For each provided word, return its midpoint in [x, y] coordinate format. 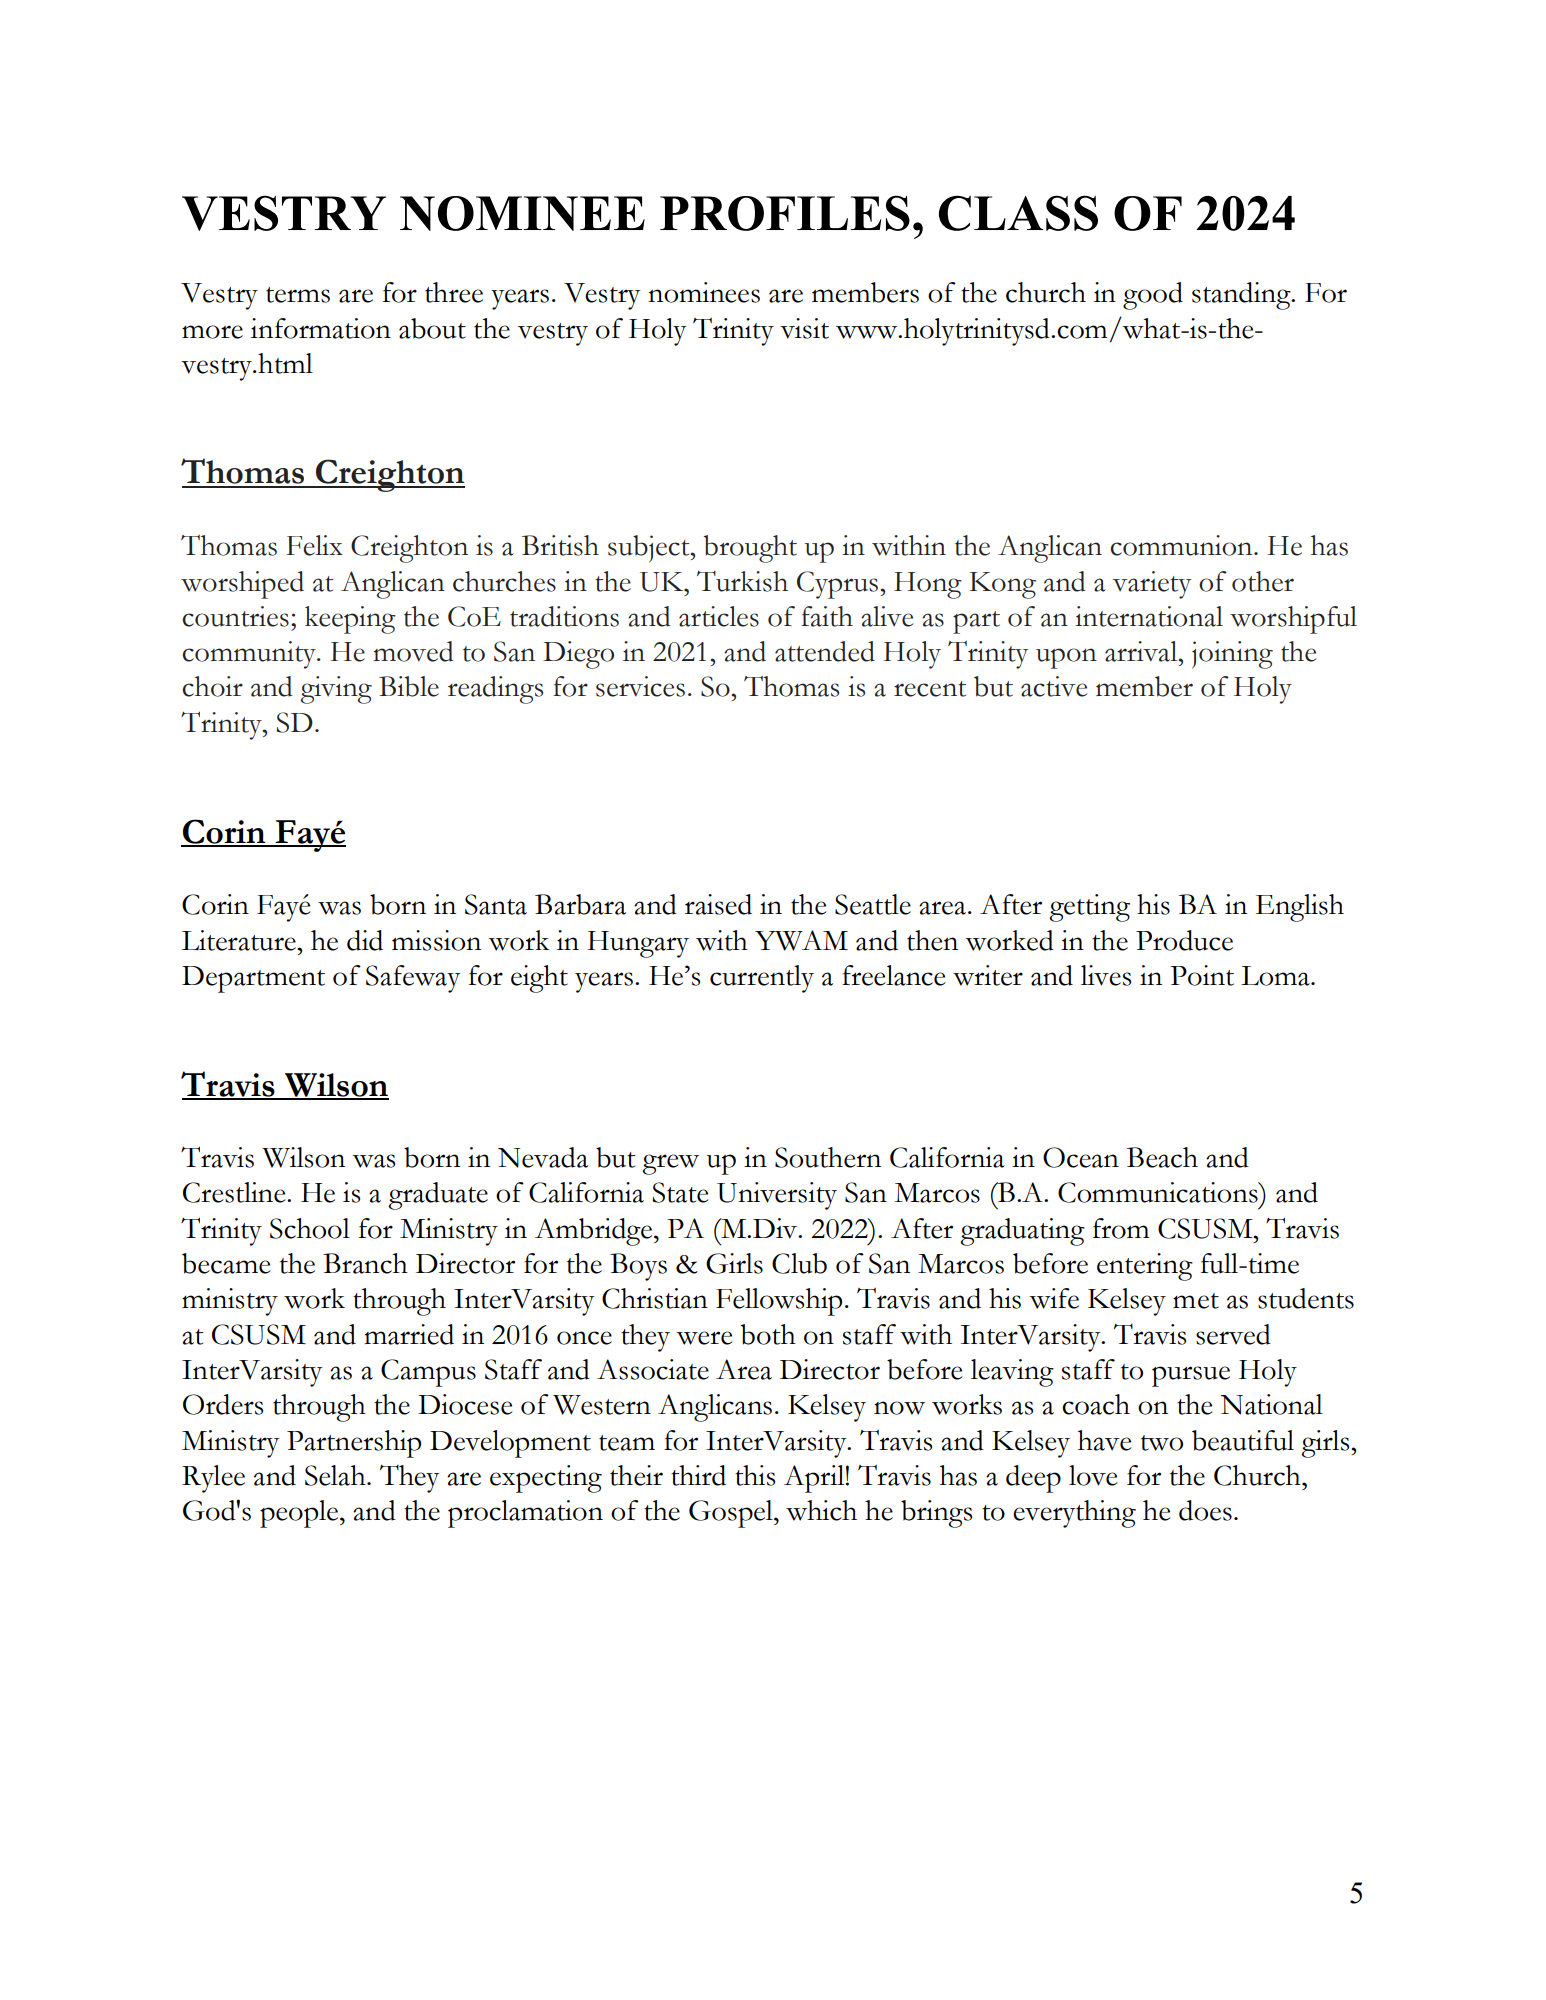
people [300, 1514]
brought [750, 549]
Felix [315, 545]
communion [1182, 545]
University [777, 1196]
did [365, 940]
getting [1089, 908]
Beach [1162, 1157]
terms [298, 295]
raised [718, 904]
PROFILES [785, 213]
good [1153, 296]
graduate [438, 1196]
